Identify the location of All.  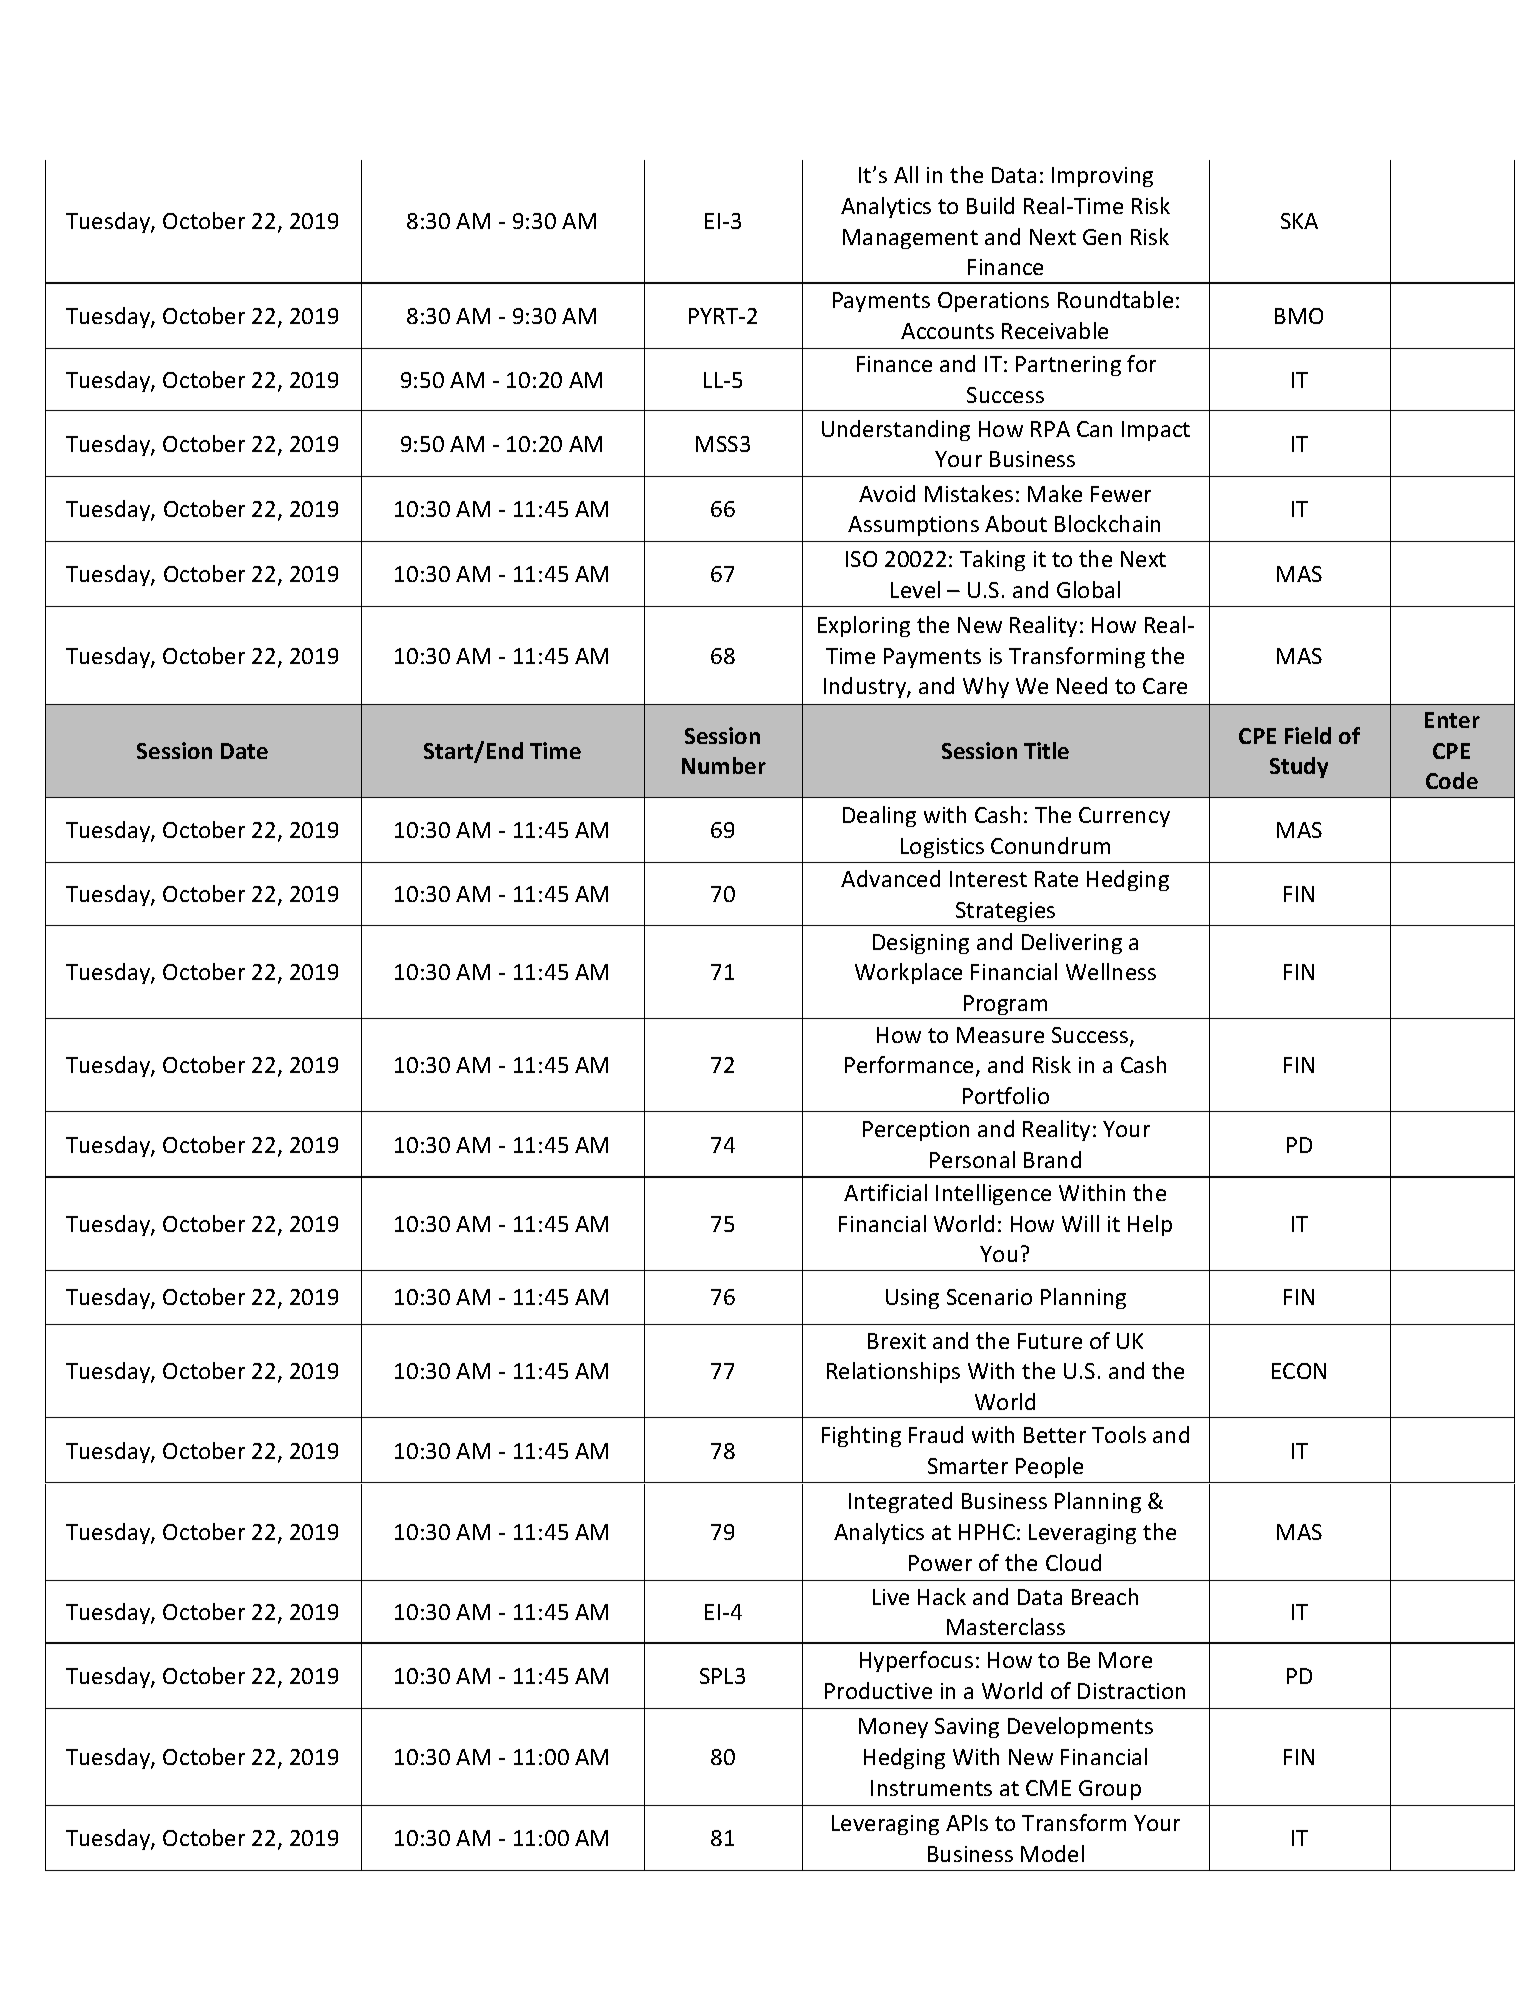
(906, 174).
